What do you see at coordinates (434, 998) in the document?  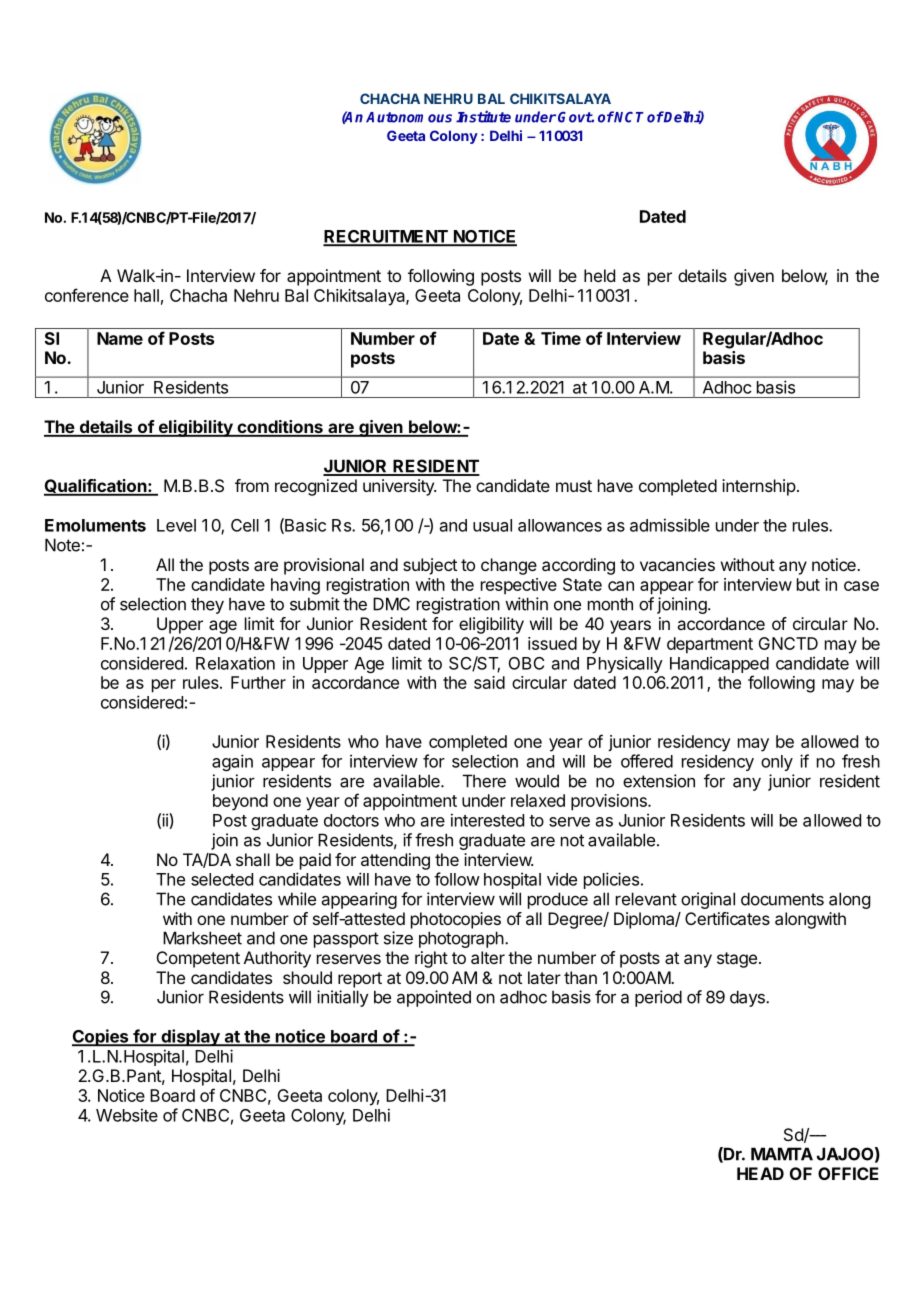 I see `appointed` at bounding box center [434, 998].
